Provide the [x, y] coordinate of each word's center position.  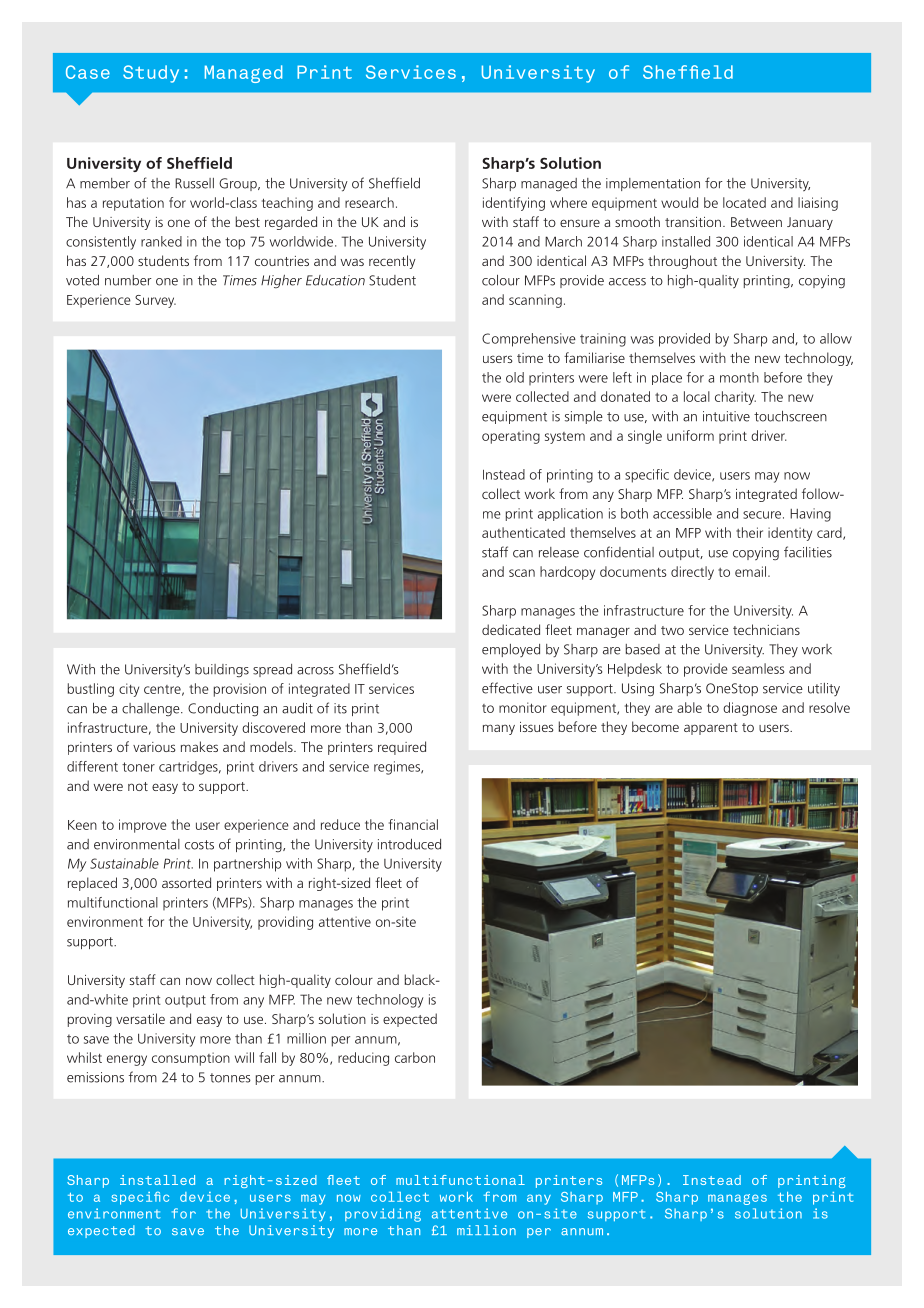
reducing [363, 1059]
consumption [191, 1059]
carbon [415, 1057]
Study [151, 74]
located [744, 202]
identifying [514, 204]
